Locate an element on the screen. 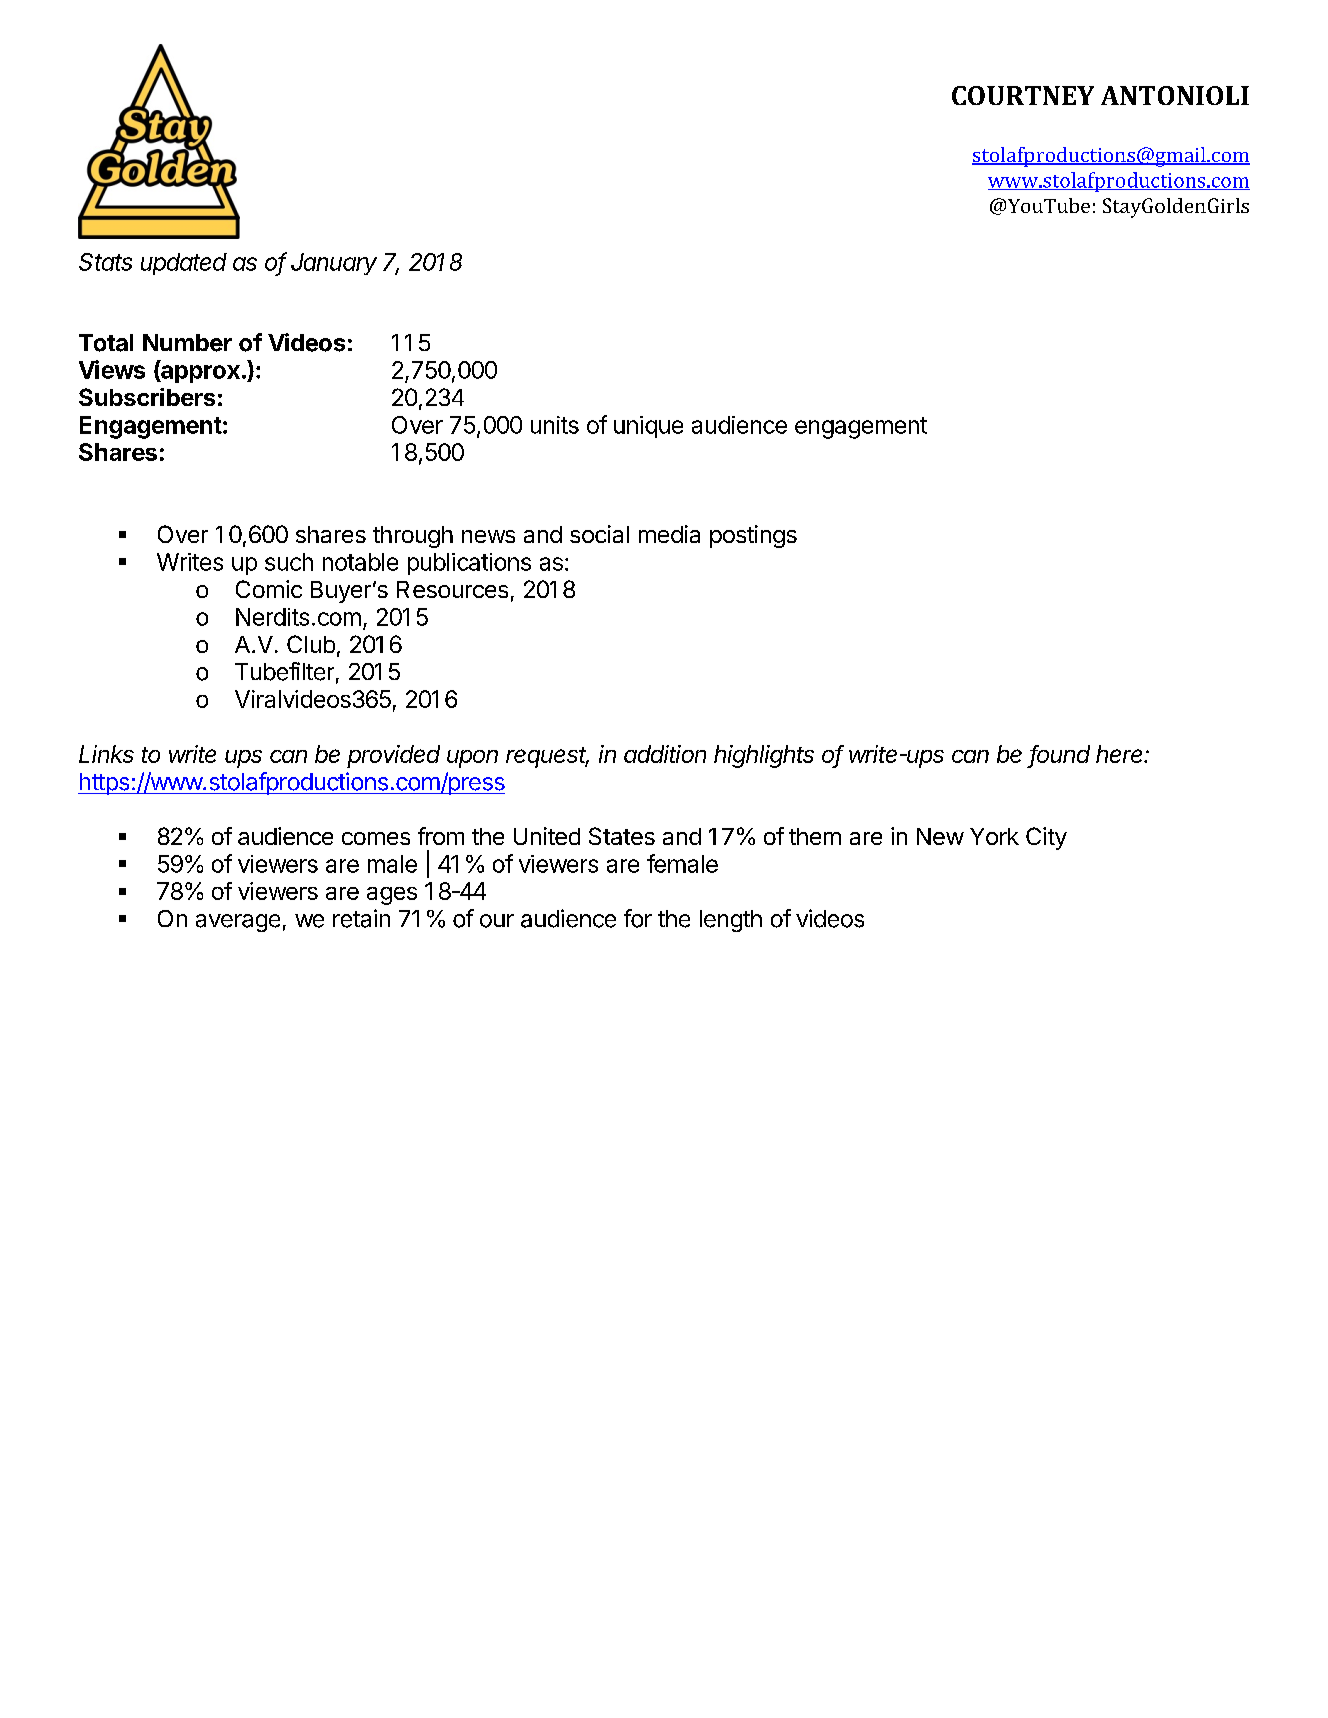  such is located at coordinates (289, 562).
